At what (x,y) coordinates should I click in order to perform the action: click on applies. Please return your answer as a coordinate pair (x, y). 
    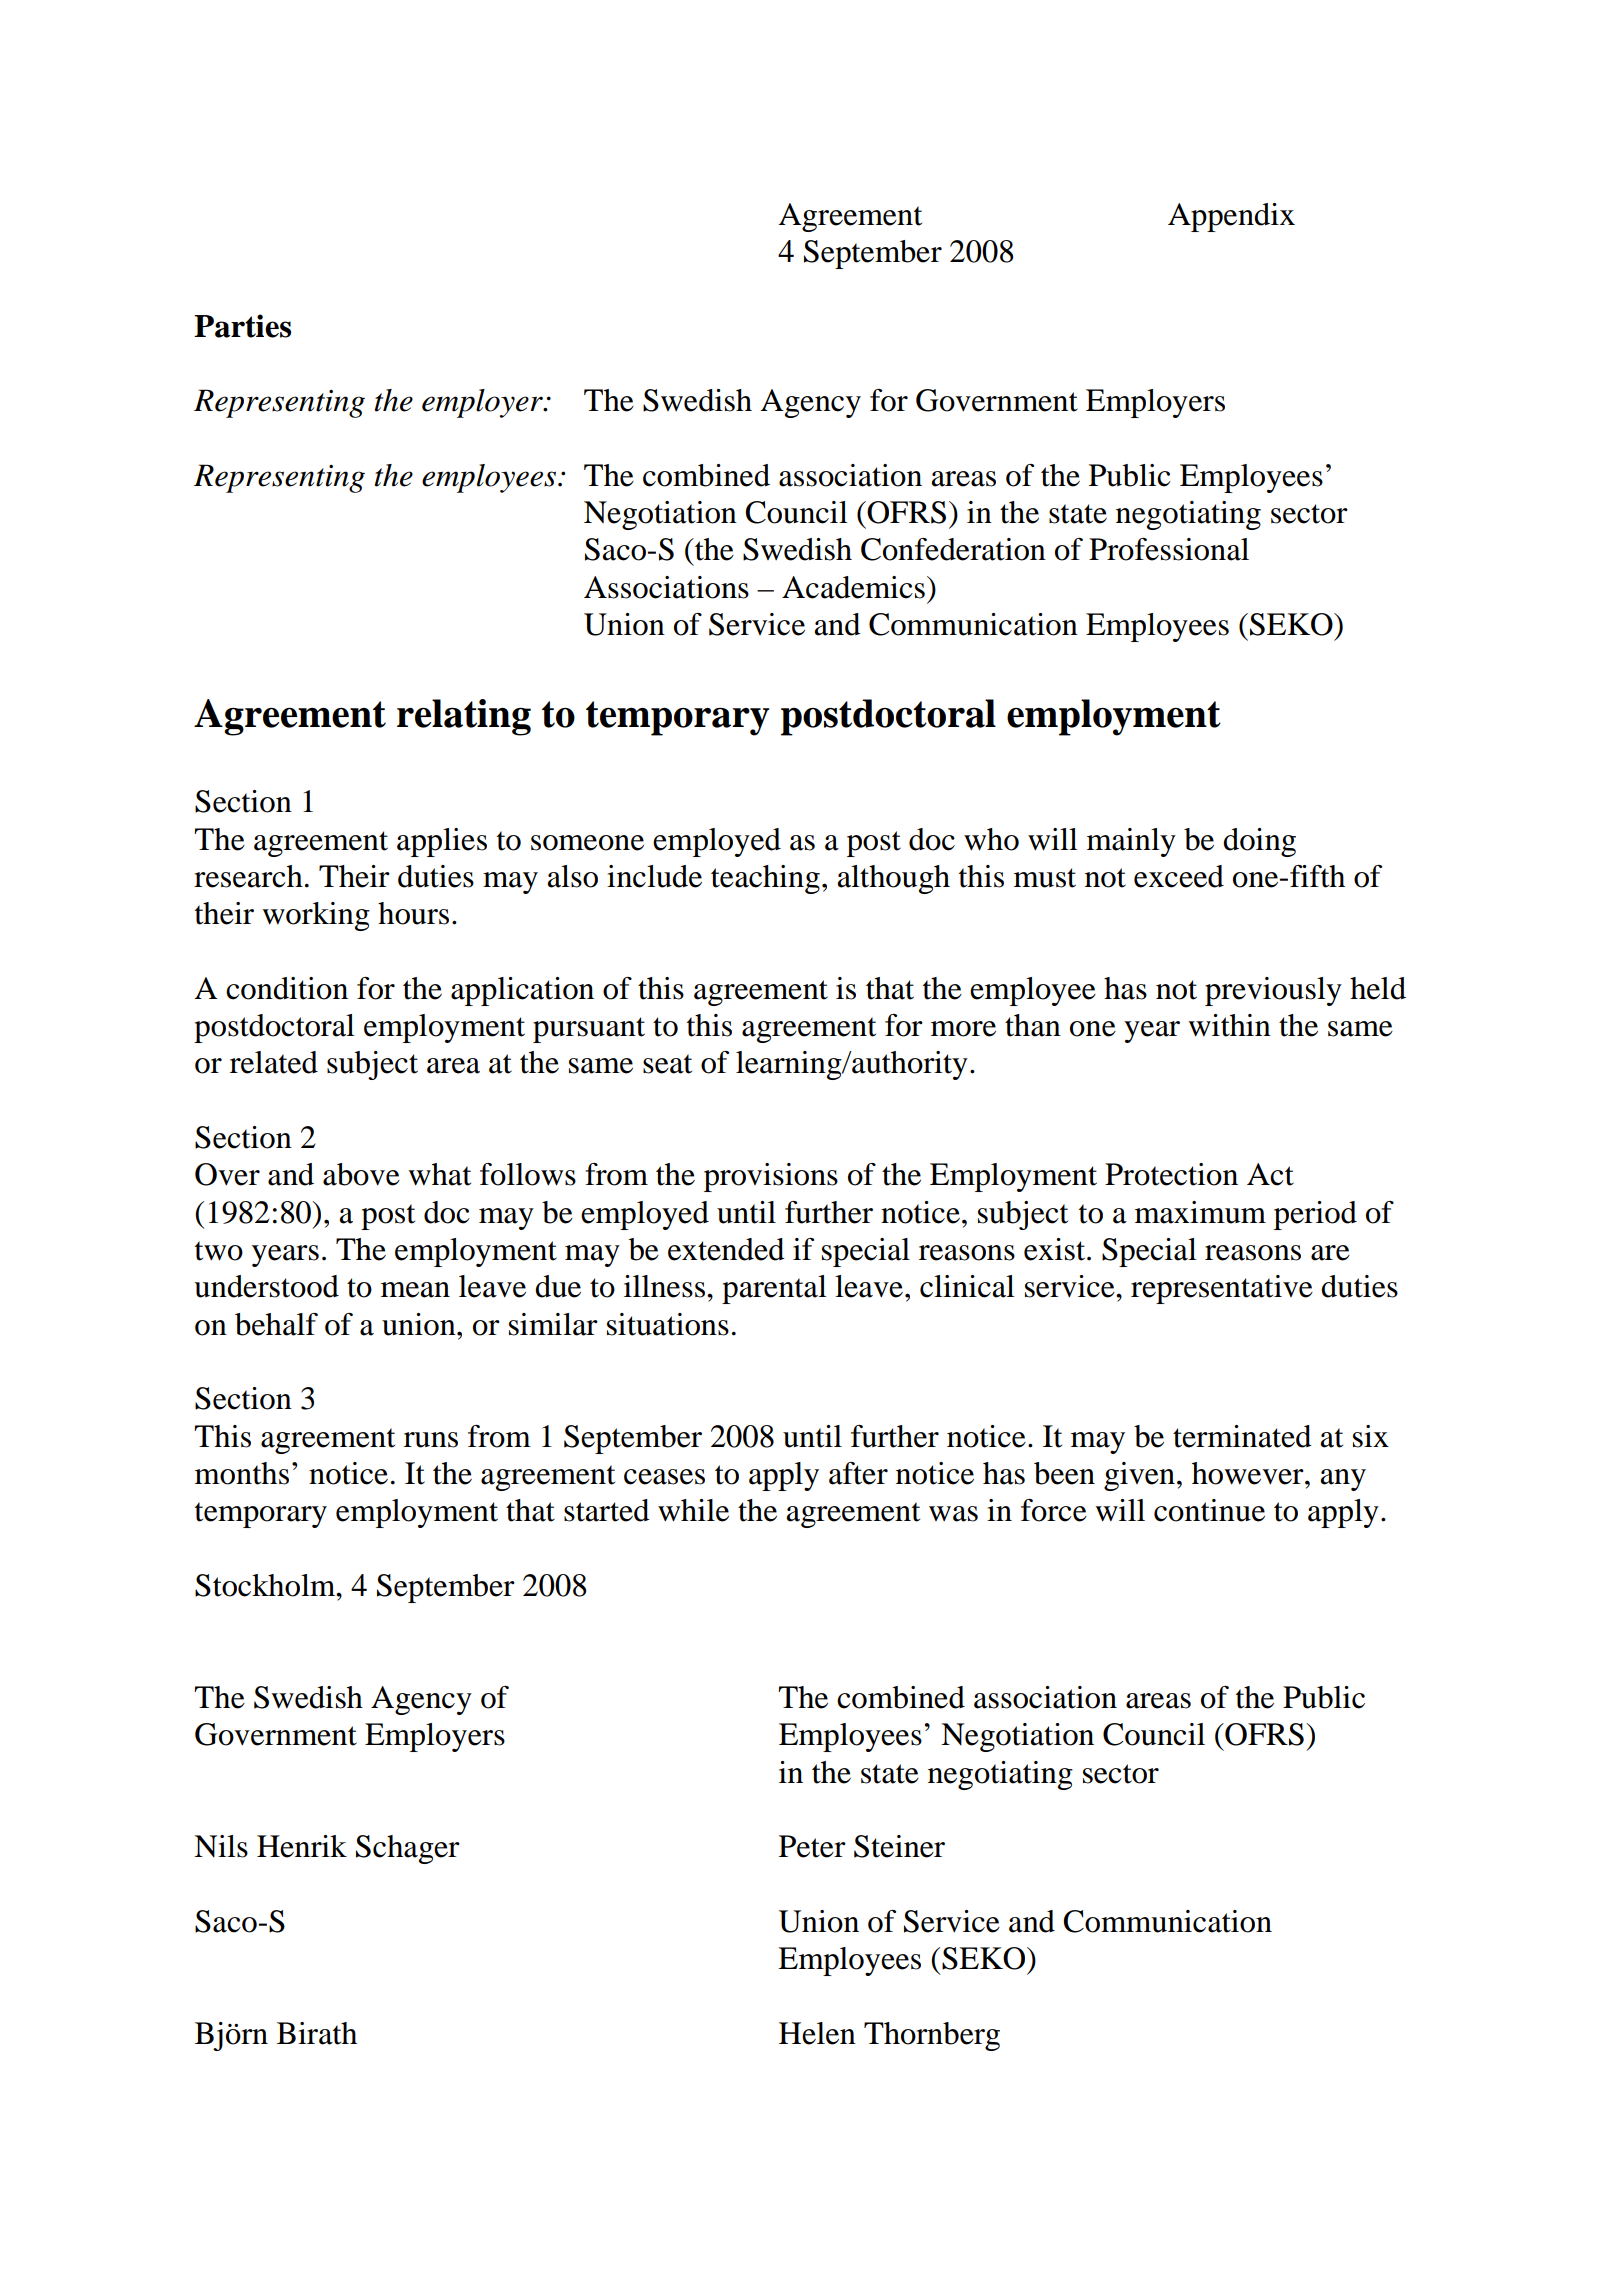
    Looking at the image, I should click on (442, 842).
